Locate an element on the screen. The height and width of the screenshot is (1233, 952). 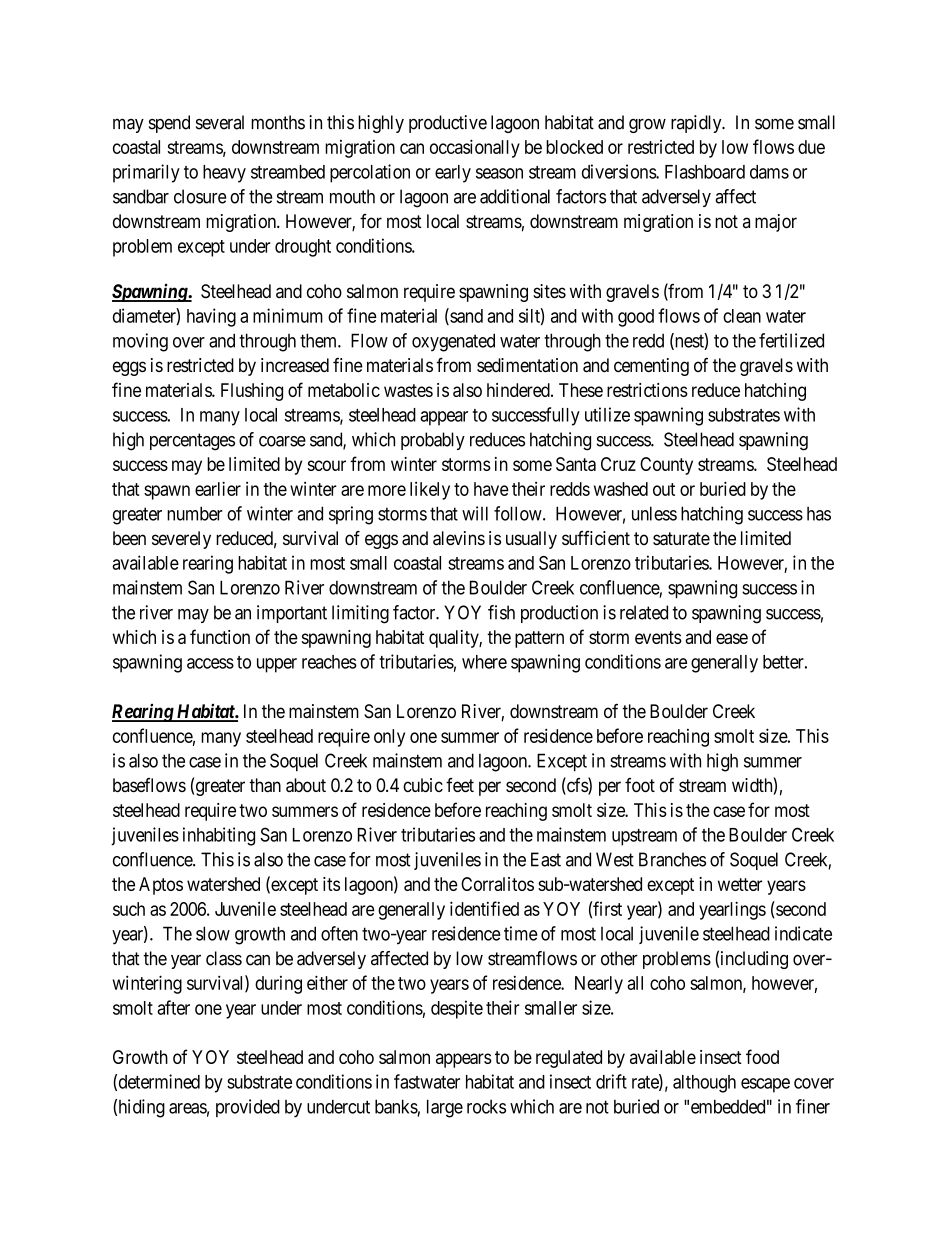
events is located at coordinates (658, 637).
